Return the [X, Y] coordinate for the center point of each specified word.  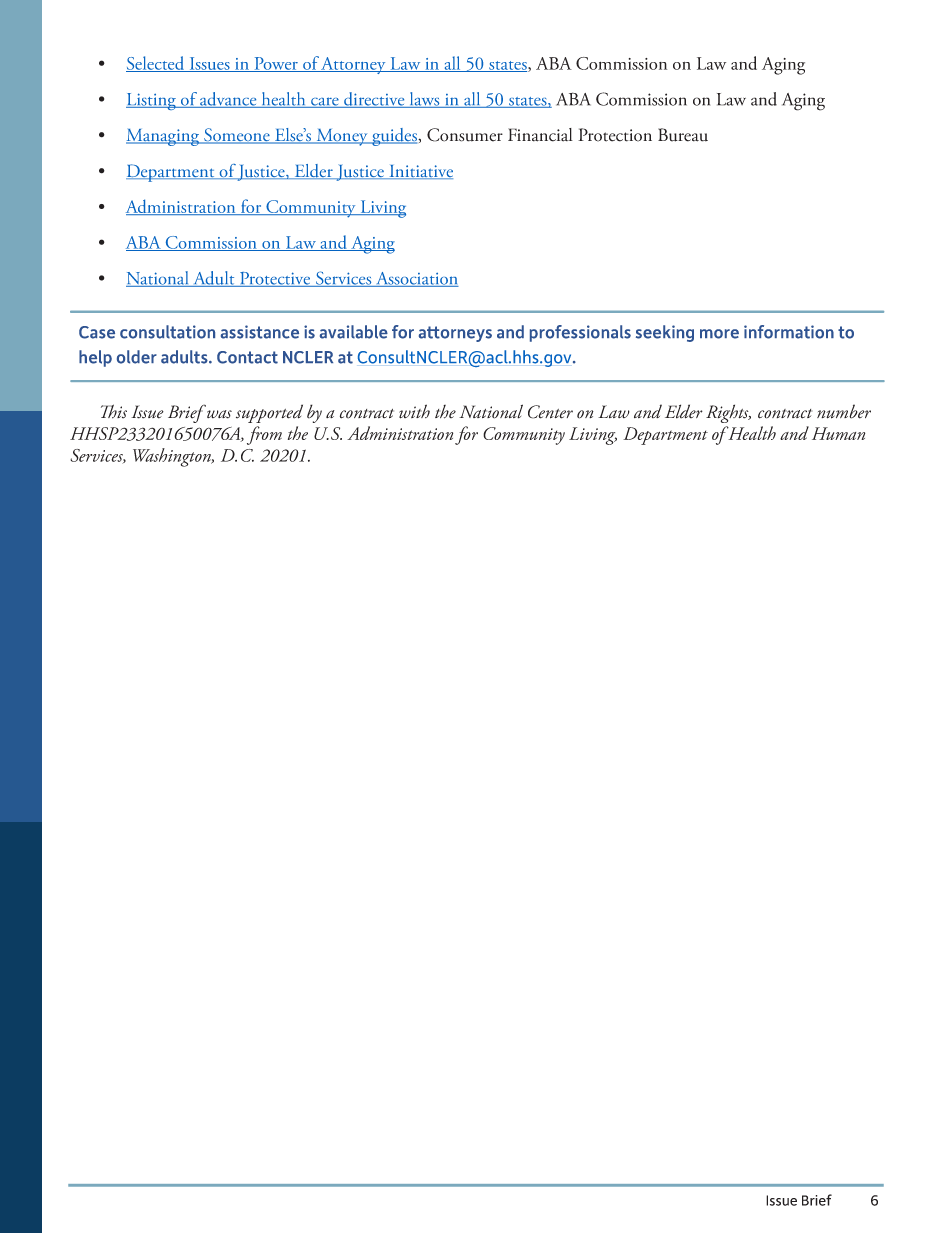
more [719, 334]
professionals [580, 333]
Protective [275, 279]
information [789, 332]
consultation [167, 332]
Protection [615, 135]
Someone [237, 136]
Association [416, 279]
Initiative [420, 172]
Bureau [683, 135]
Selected [156, 64]
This [114, 411]
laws [424, 100]
